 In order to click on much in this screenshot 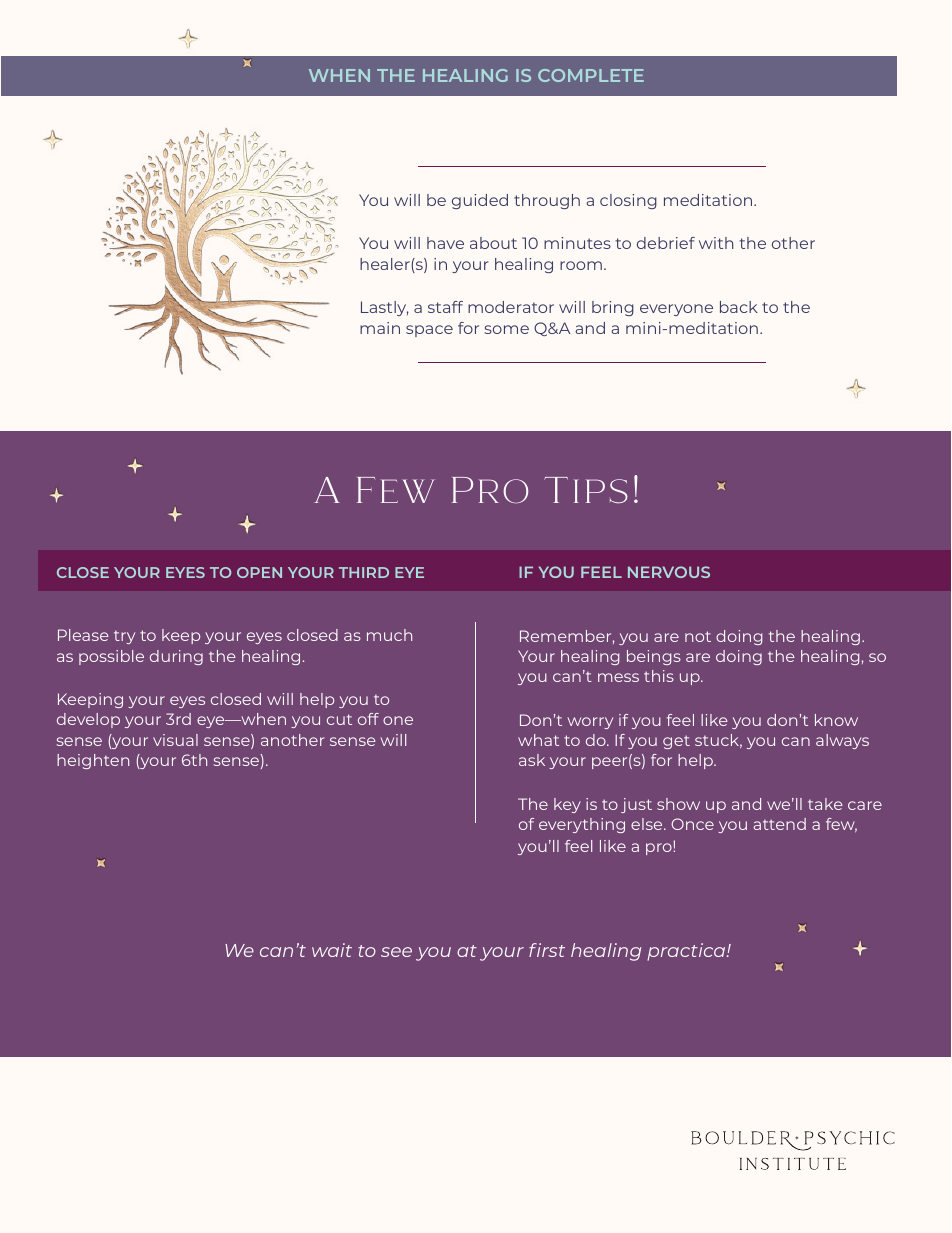, I will do `click(389, 635)`.
